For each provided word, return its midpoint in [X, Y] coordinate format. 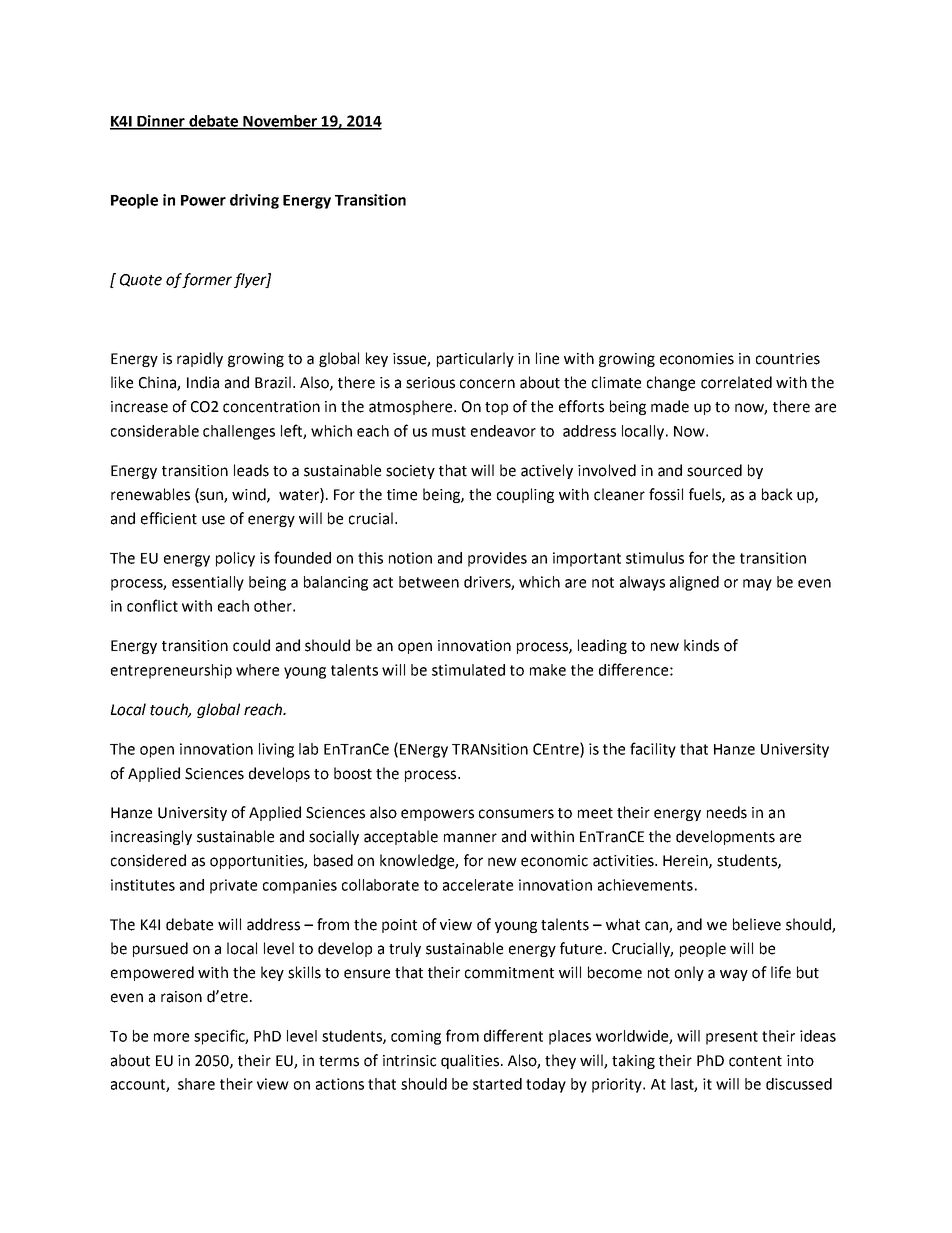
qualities [471, 1061]
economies [697, 359]
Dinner [161, 122]
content [755, 1061]
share [196, 1084]
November [280, 122]
